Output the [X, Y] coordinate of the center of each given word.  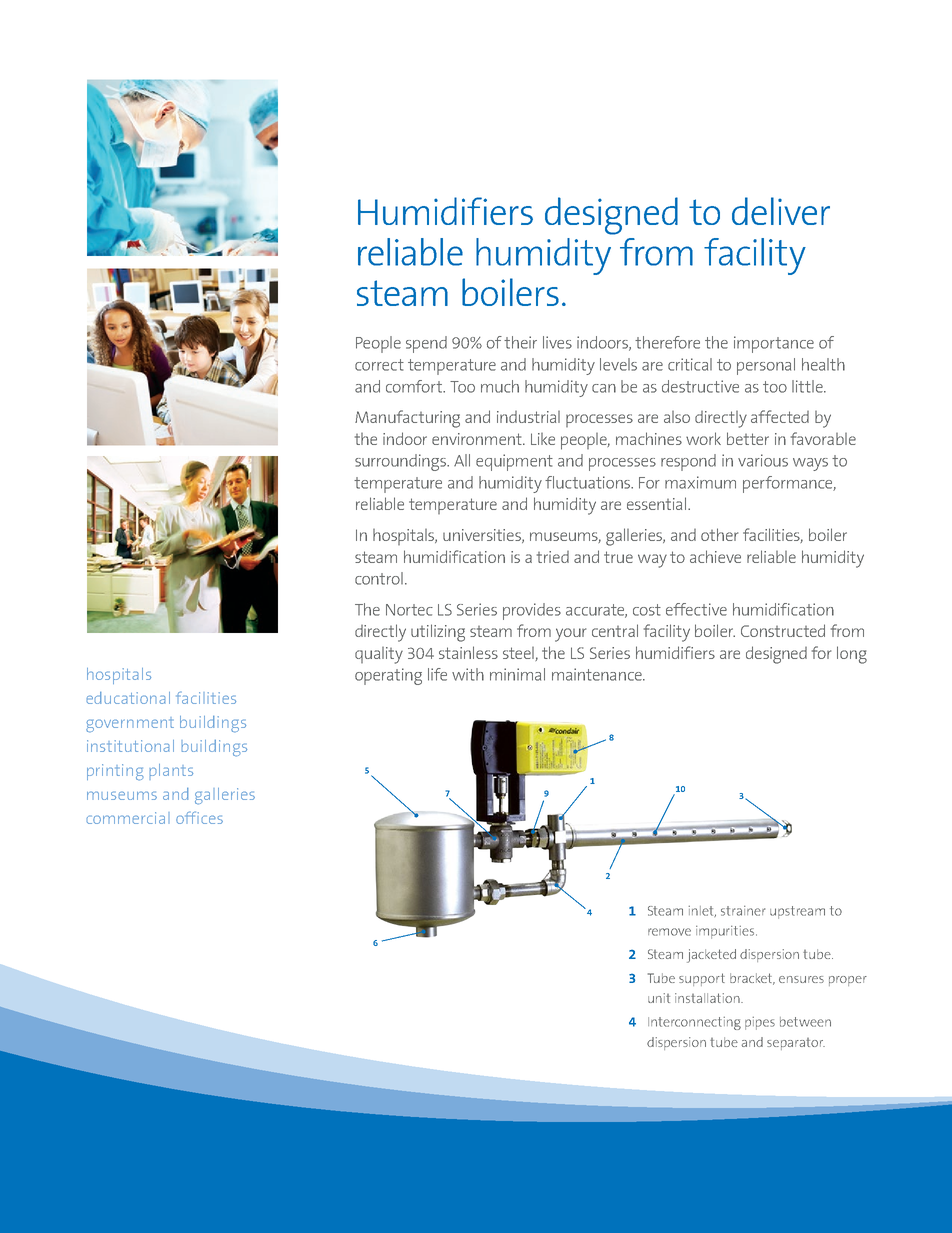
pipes [760, 1023]
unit [659, 998]
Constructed [783, 630]
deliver [781, 211]
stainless [468, 652]
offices [199, 817]
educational [128, 698]
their [520, 342]
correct [379, 365]
